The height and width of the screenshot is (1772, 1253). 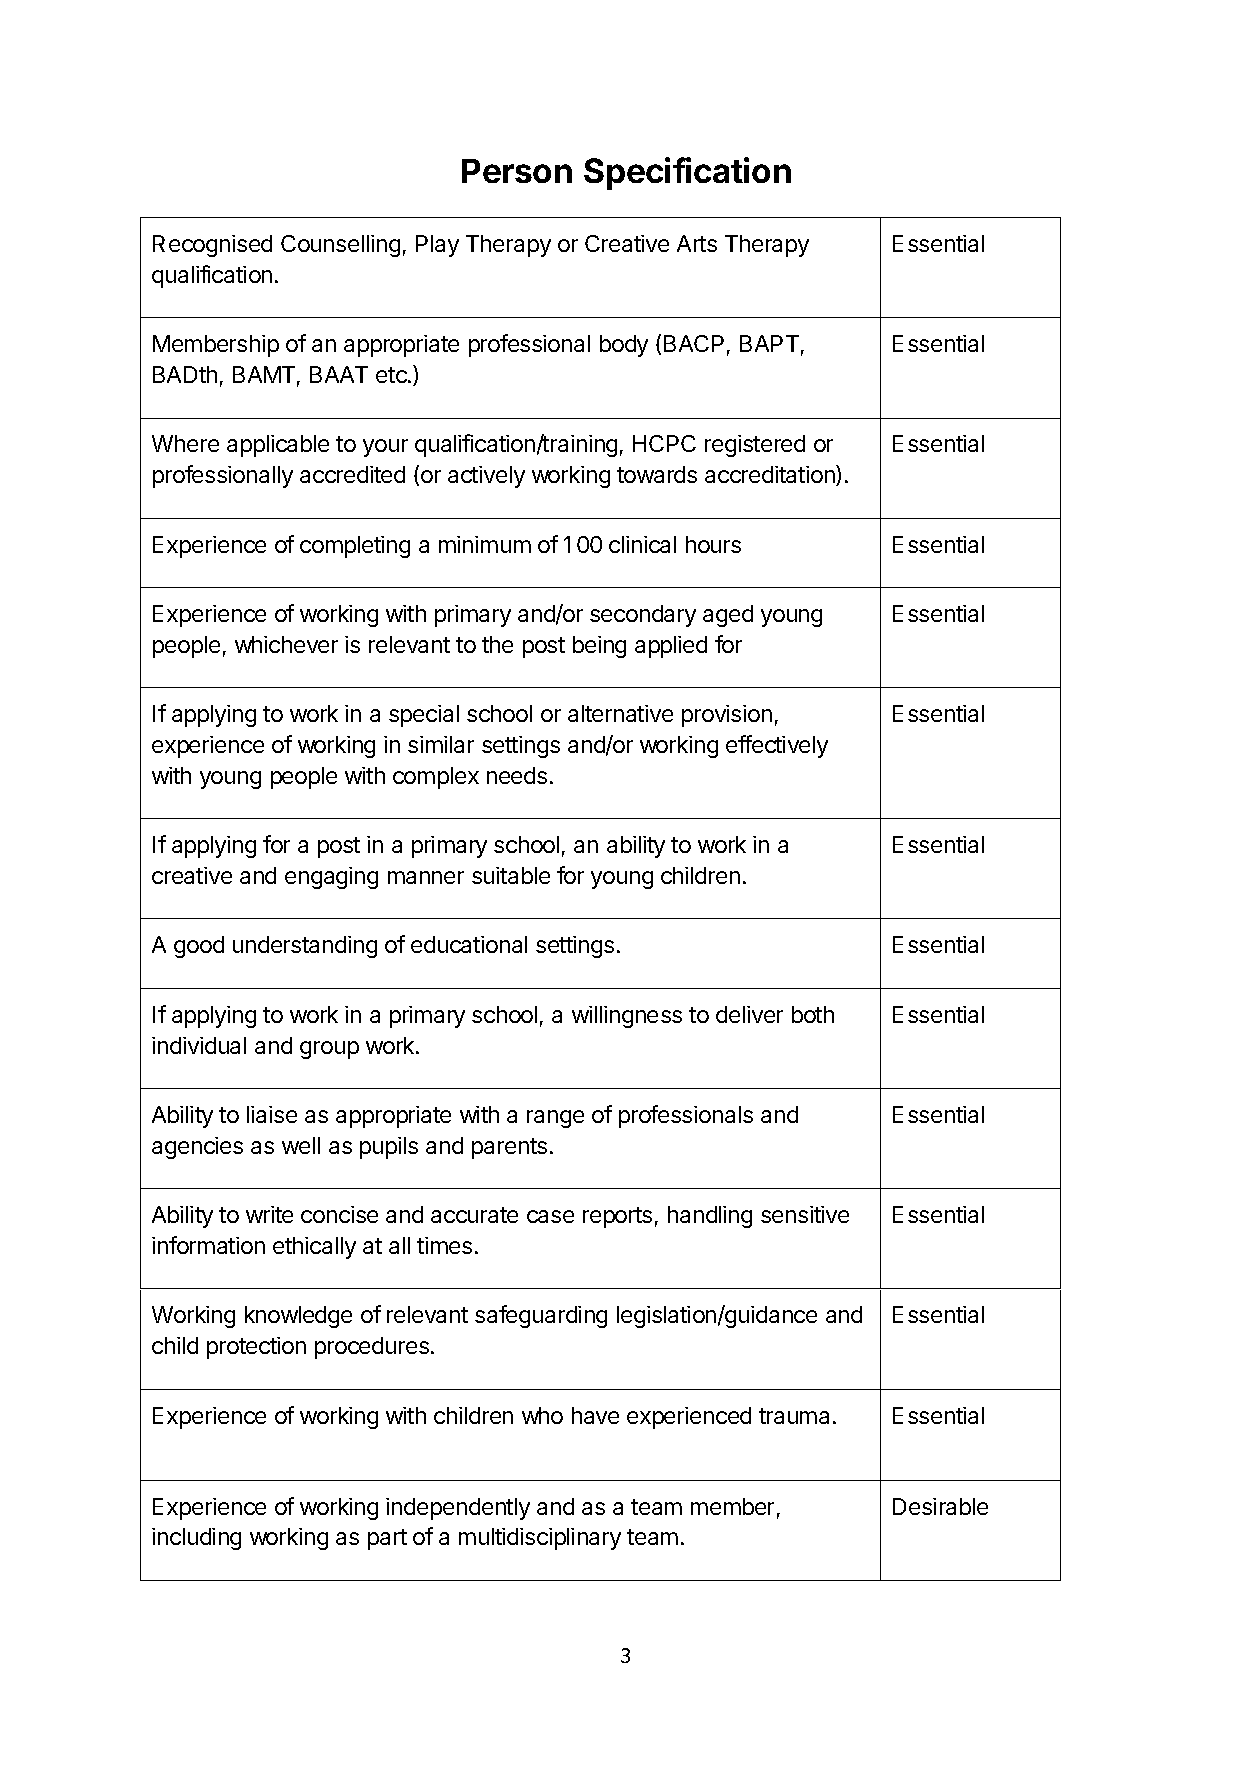 What do you see at coordinates (771, 475) in the screenshot?
I see `accreditation` at bounding box center [771, 475].
